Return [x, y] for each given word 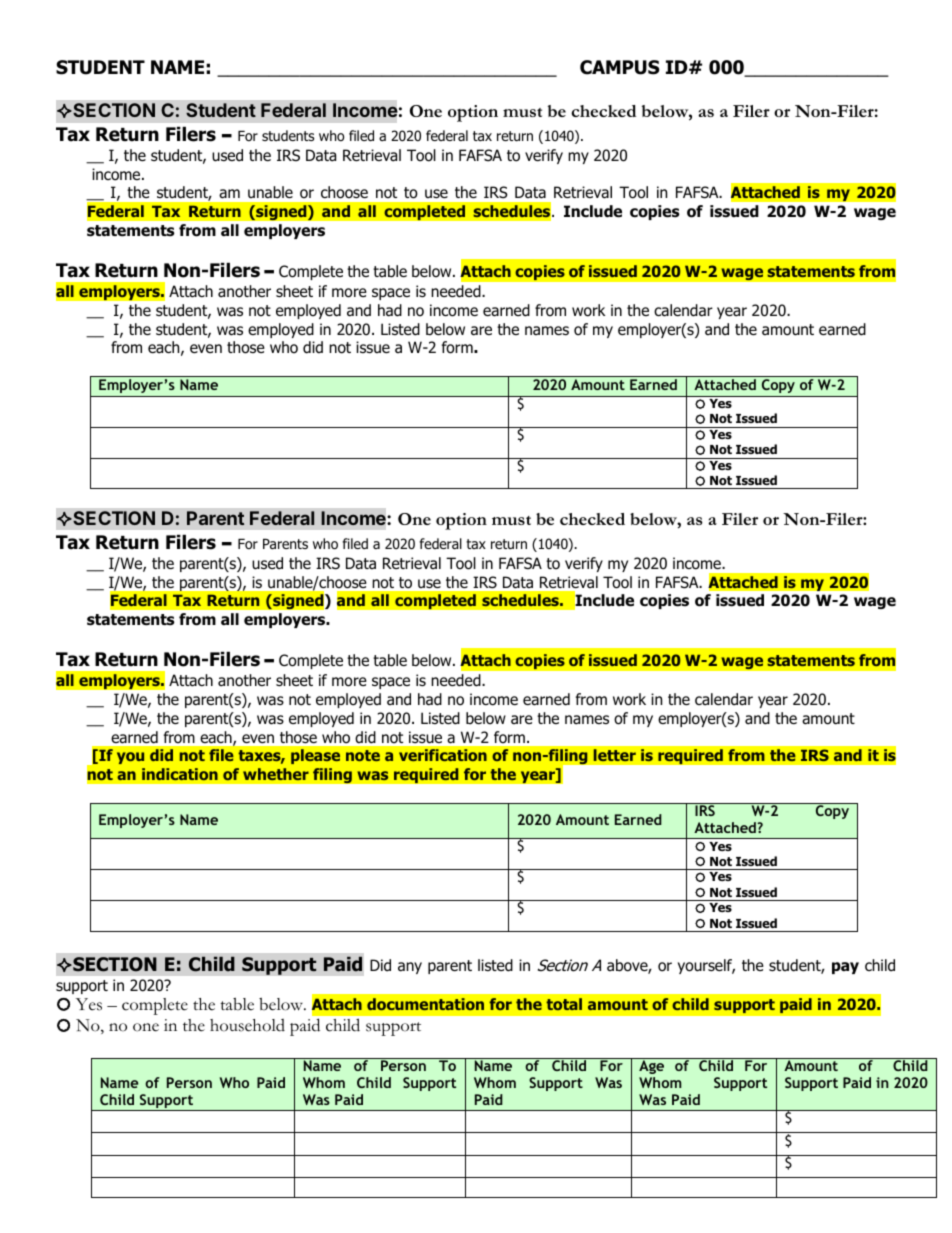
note [363, 755]
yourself [706, 966]
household [247, 1025]
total [564, 1004]
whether [276, 774]
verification [443, 755]
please [315, 756]
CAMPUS [619, 67]
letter [614, 755]
